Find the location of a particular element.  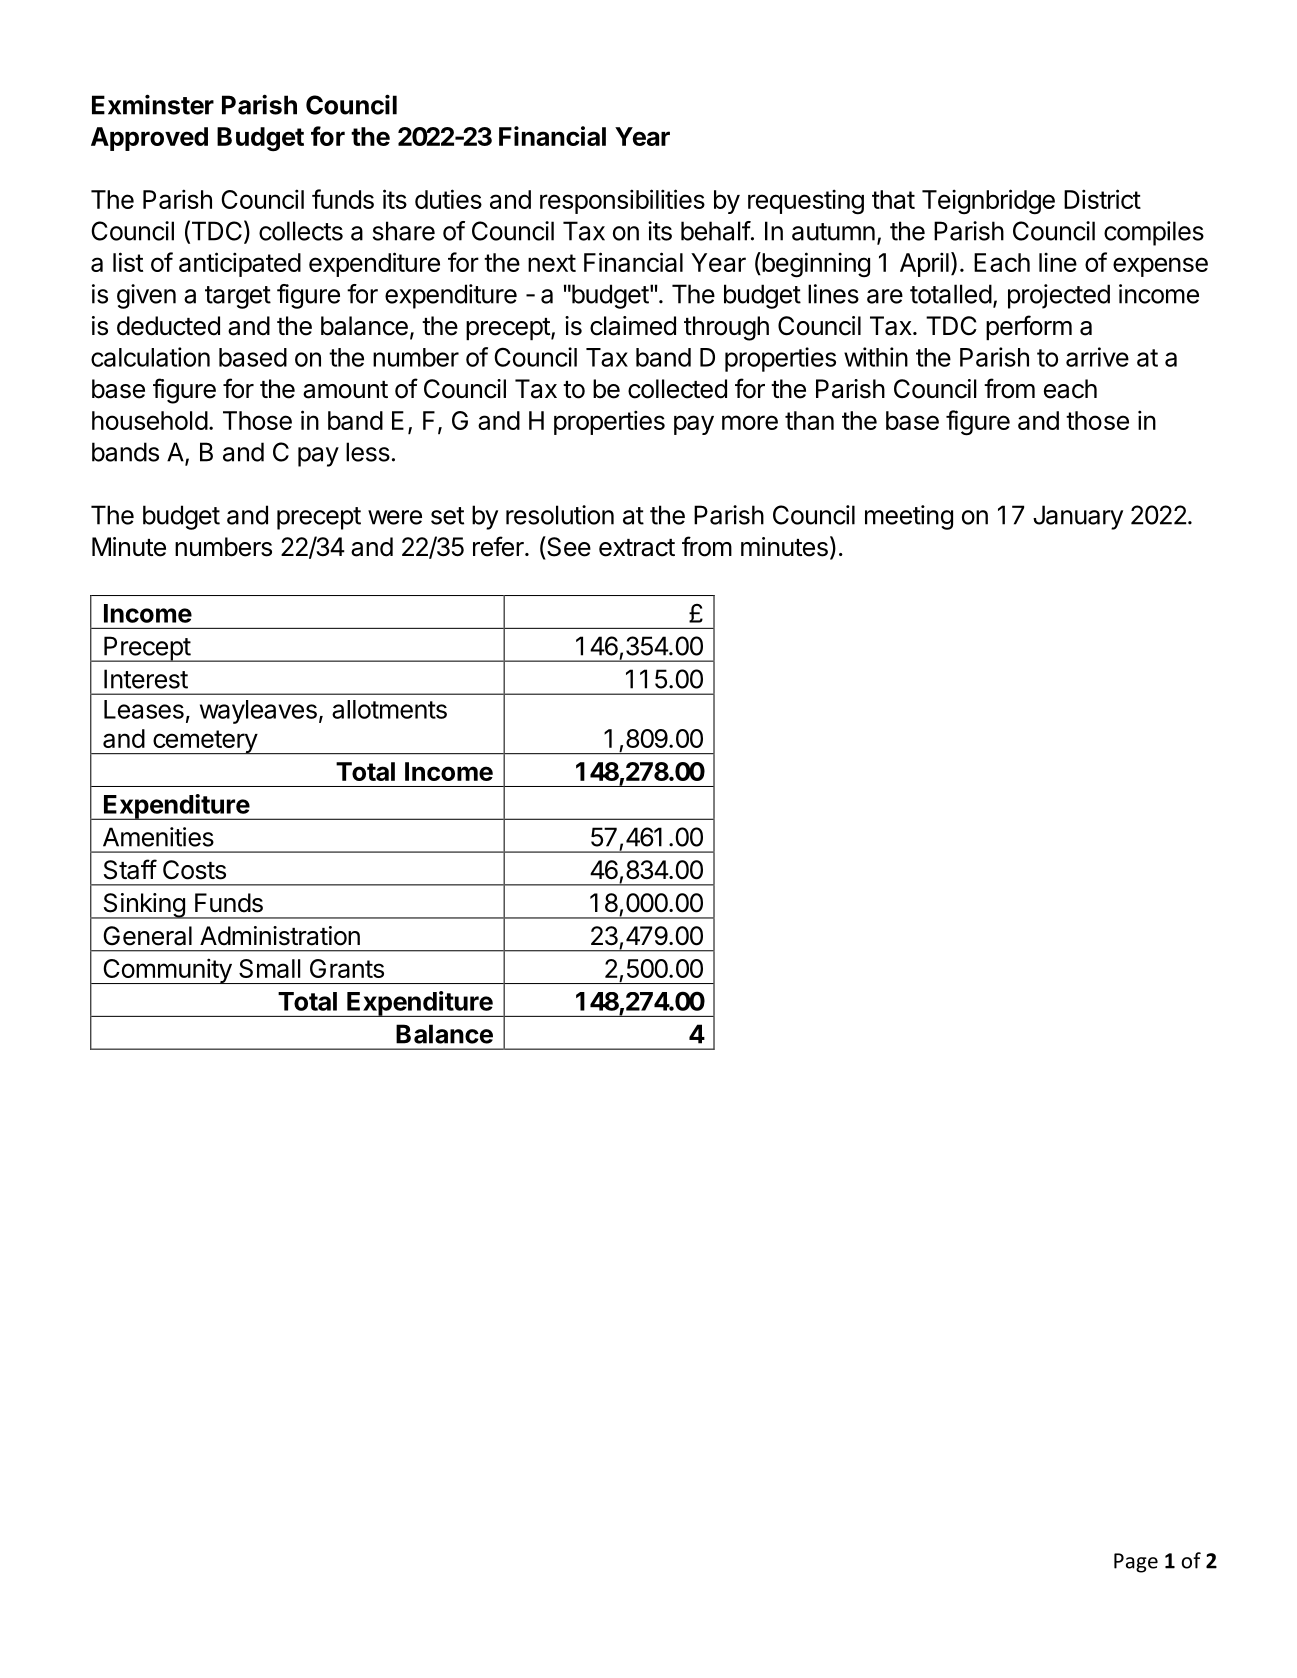

collected is located at coordinates (677, 389).
